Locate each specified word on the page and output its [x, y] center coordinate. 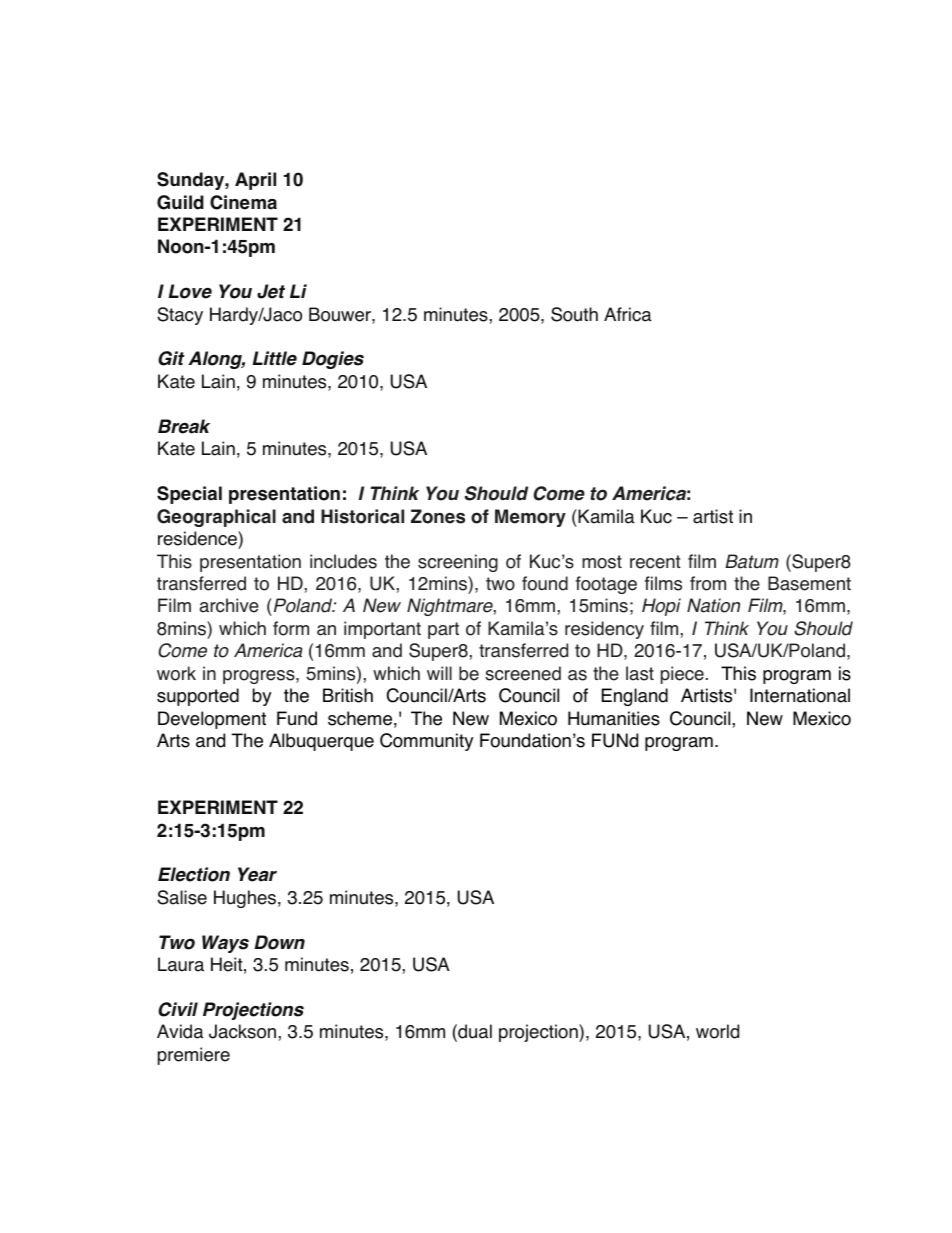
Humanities [614, 718]
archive [229, 605]
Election [194, 874]
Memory [530, 518]
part [443, 630]
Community [426, 742]
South [574, 314]
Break [184, 426]
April [255, 181]
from [708, 583]
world [717, 1031]
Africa [628, 314]
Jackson [244, 1031]
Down [279, 942]
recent [655, 562]
